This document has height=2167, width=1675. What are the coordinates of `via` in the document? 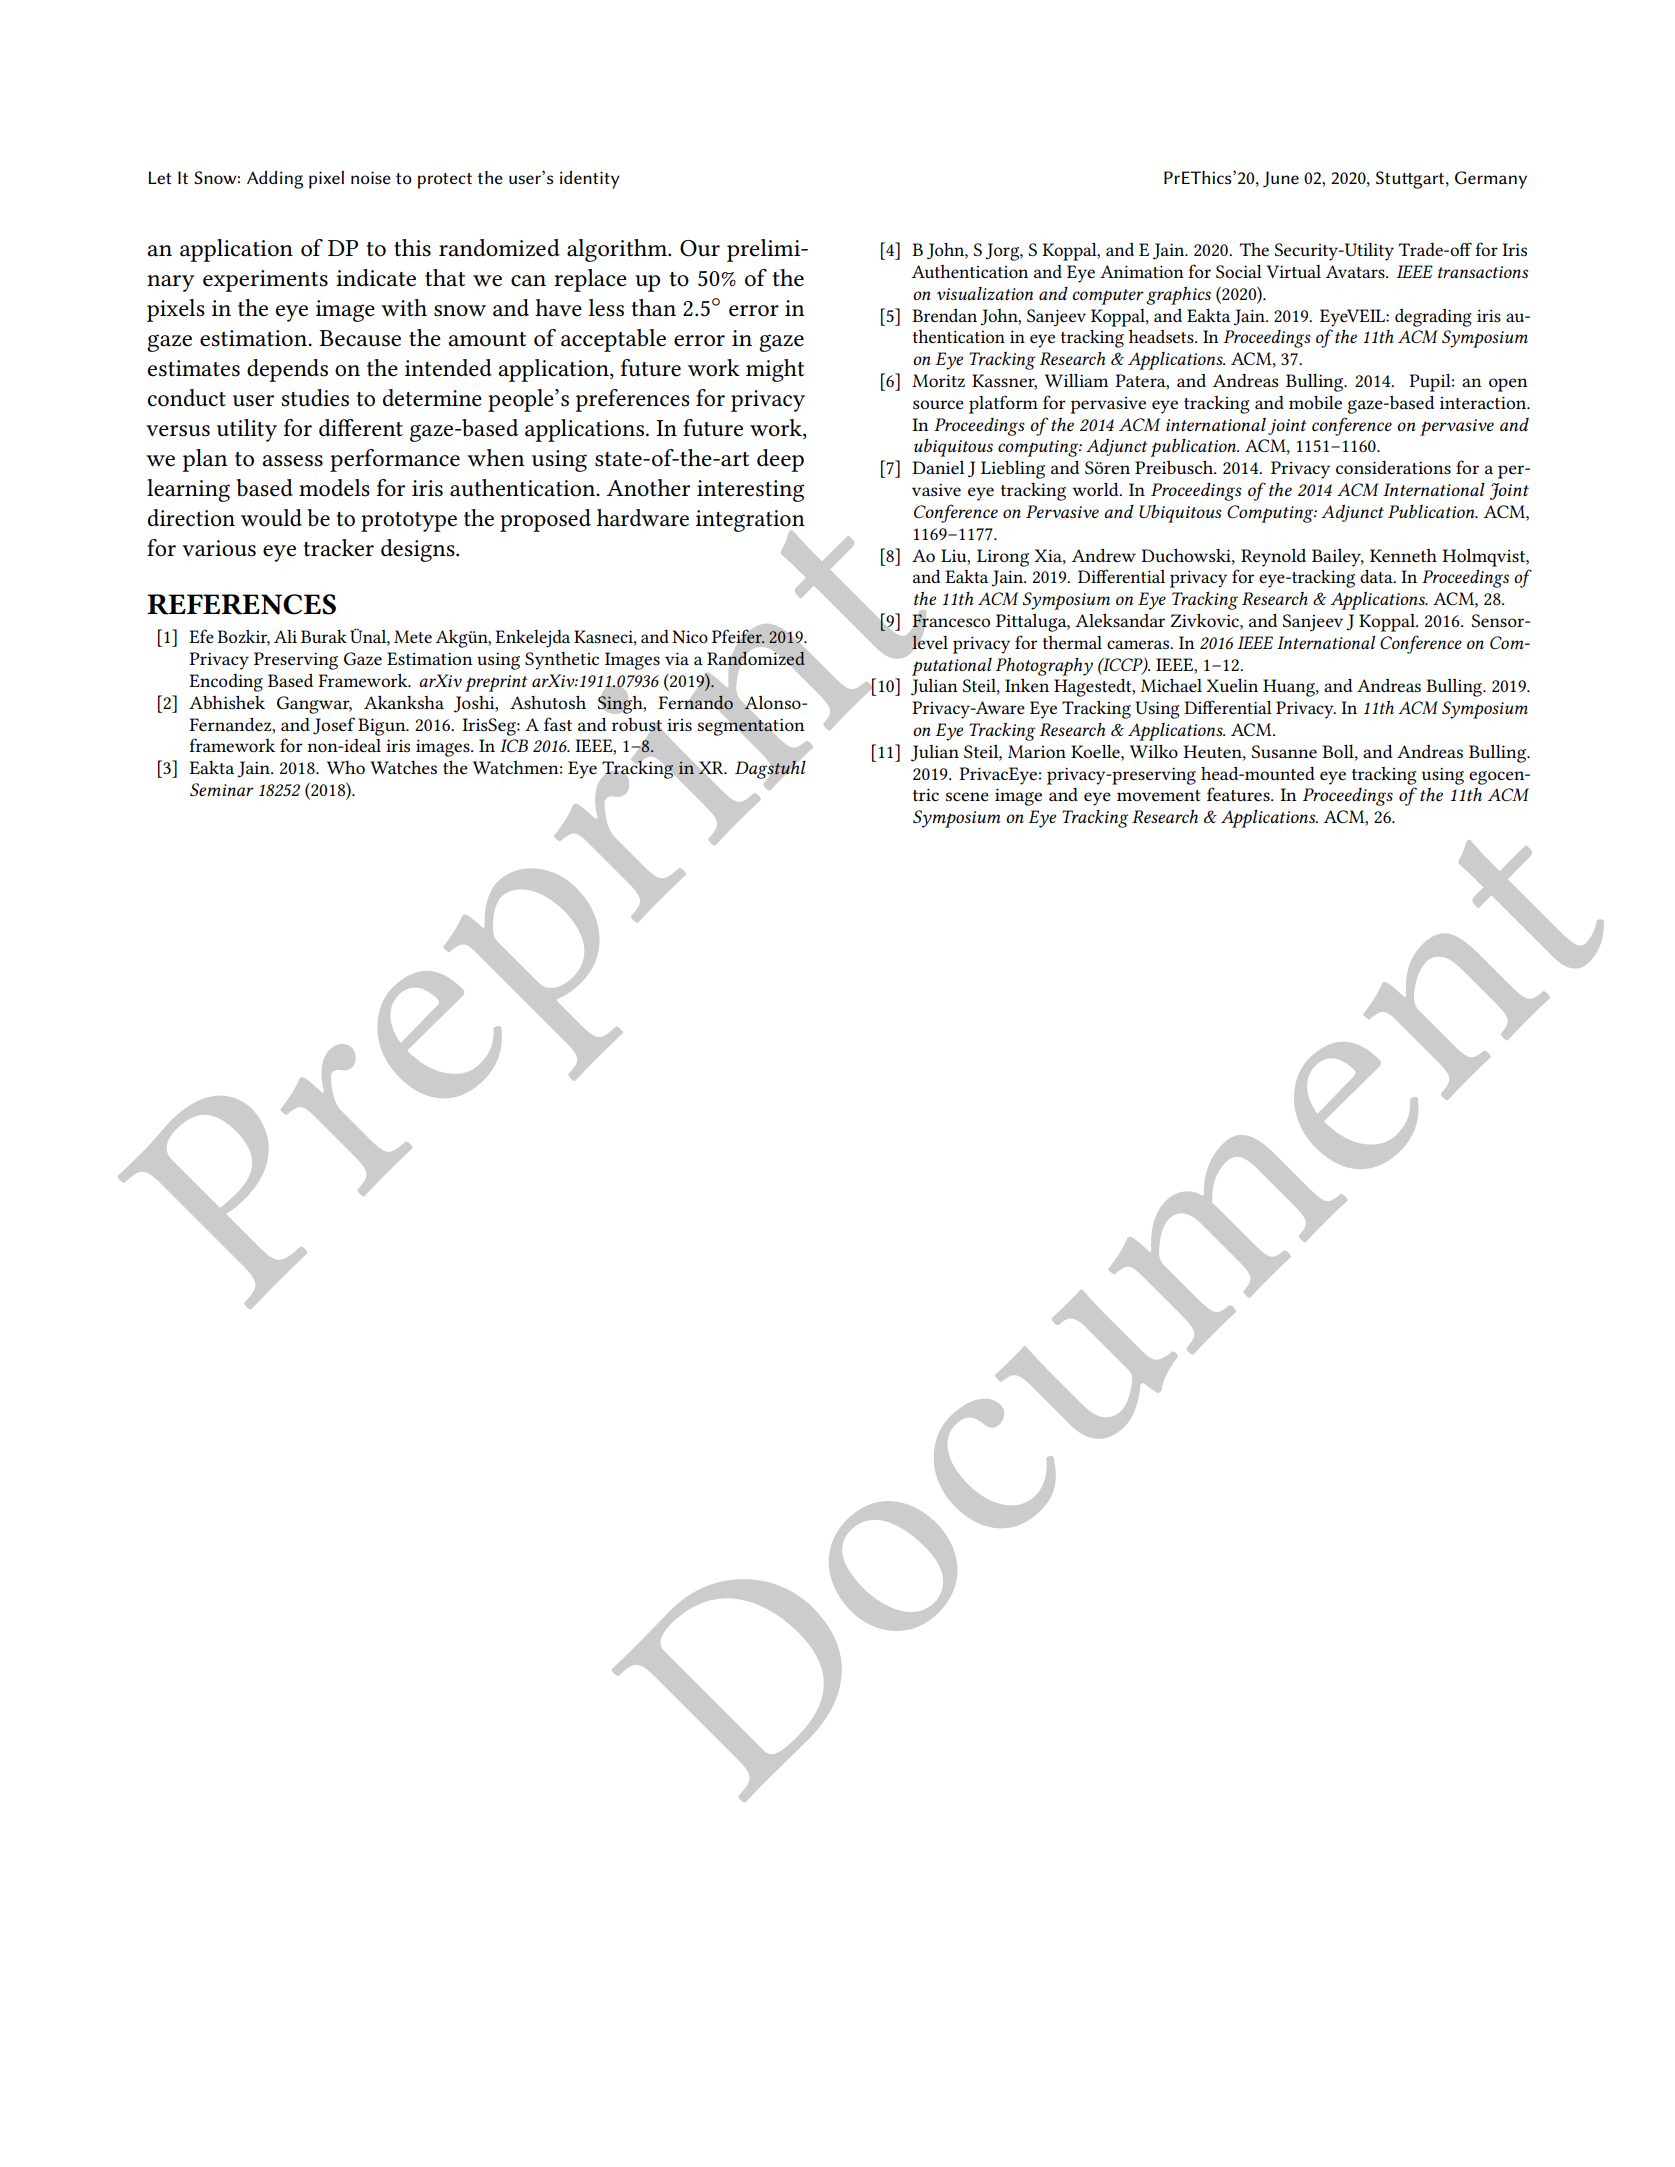 It's located at (677, 658).
